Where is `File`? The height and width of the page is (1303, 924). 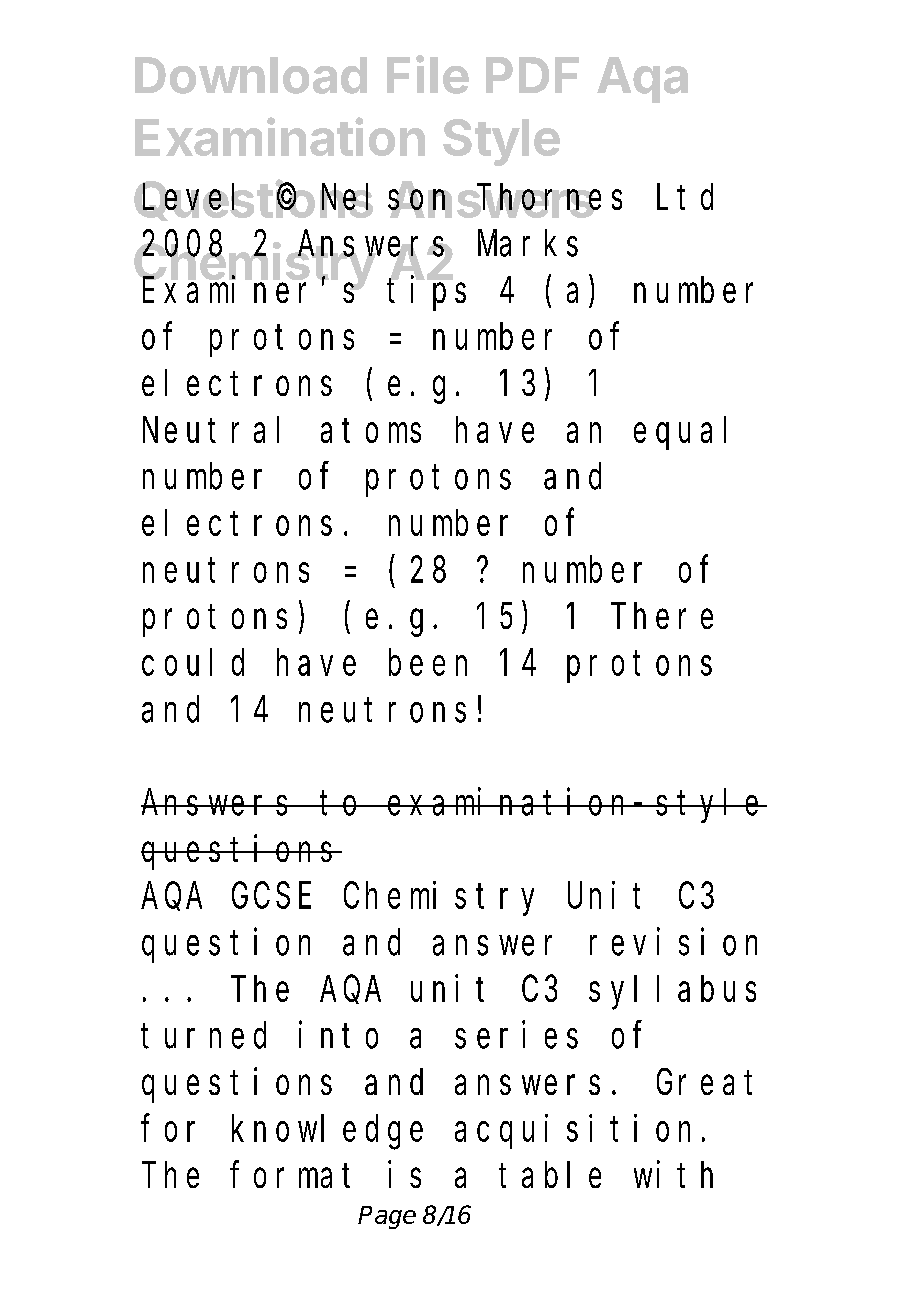
File is located at coordinates (428, 74).
